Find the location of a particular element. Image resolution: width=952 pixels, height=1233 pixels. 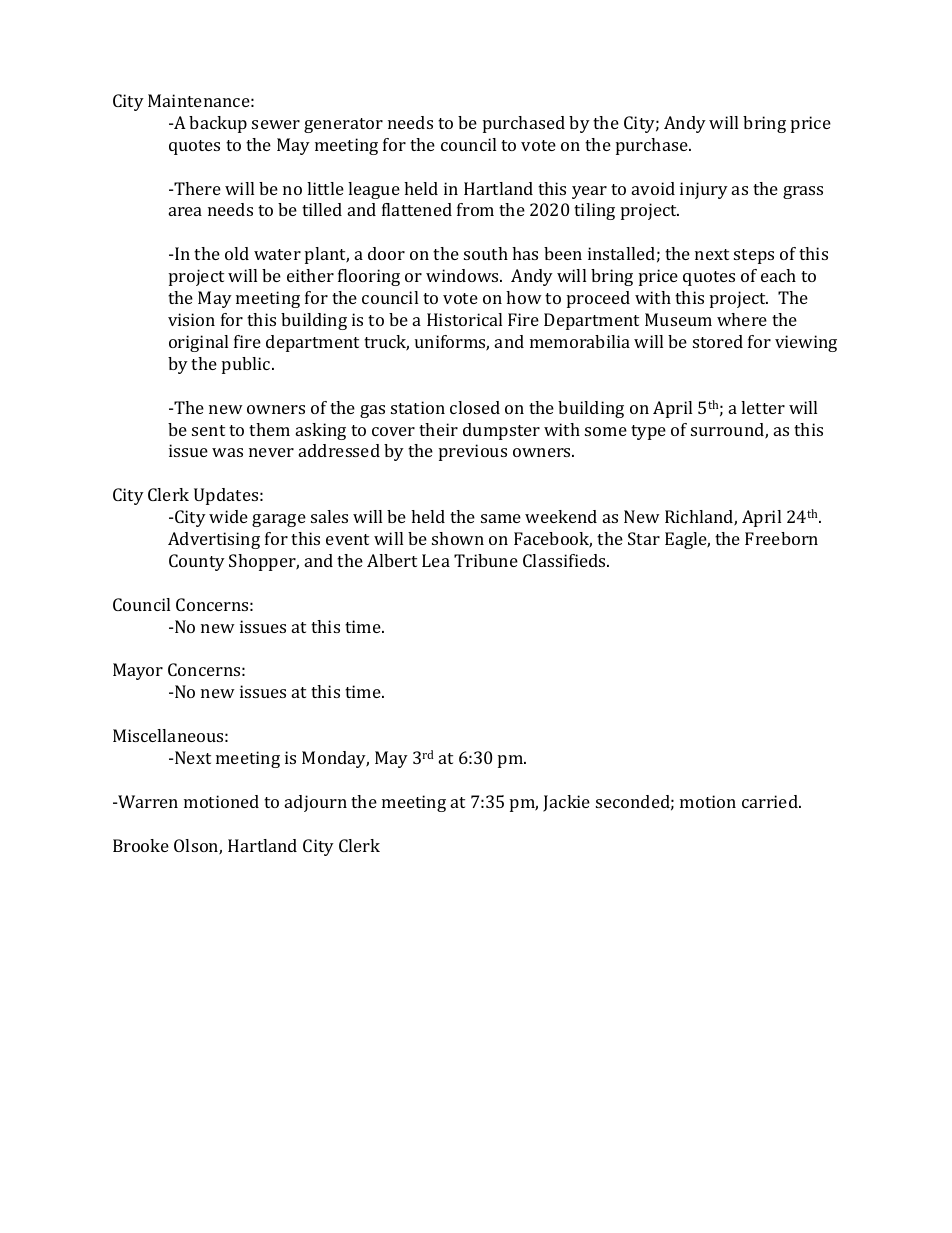

previous is located at coordinates (473, 452).
